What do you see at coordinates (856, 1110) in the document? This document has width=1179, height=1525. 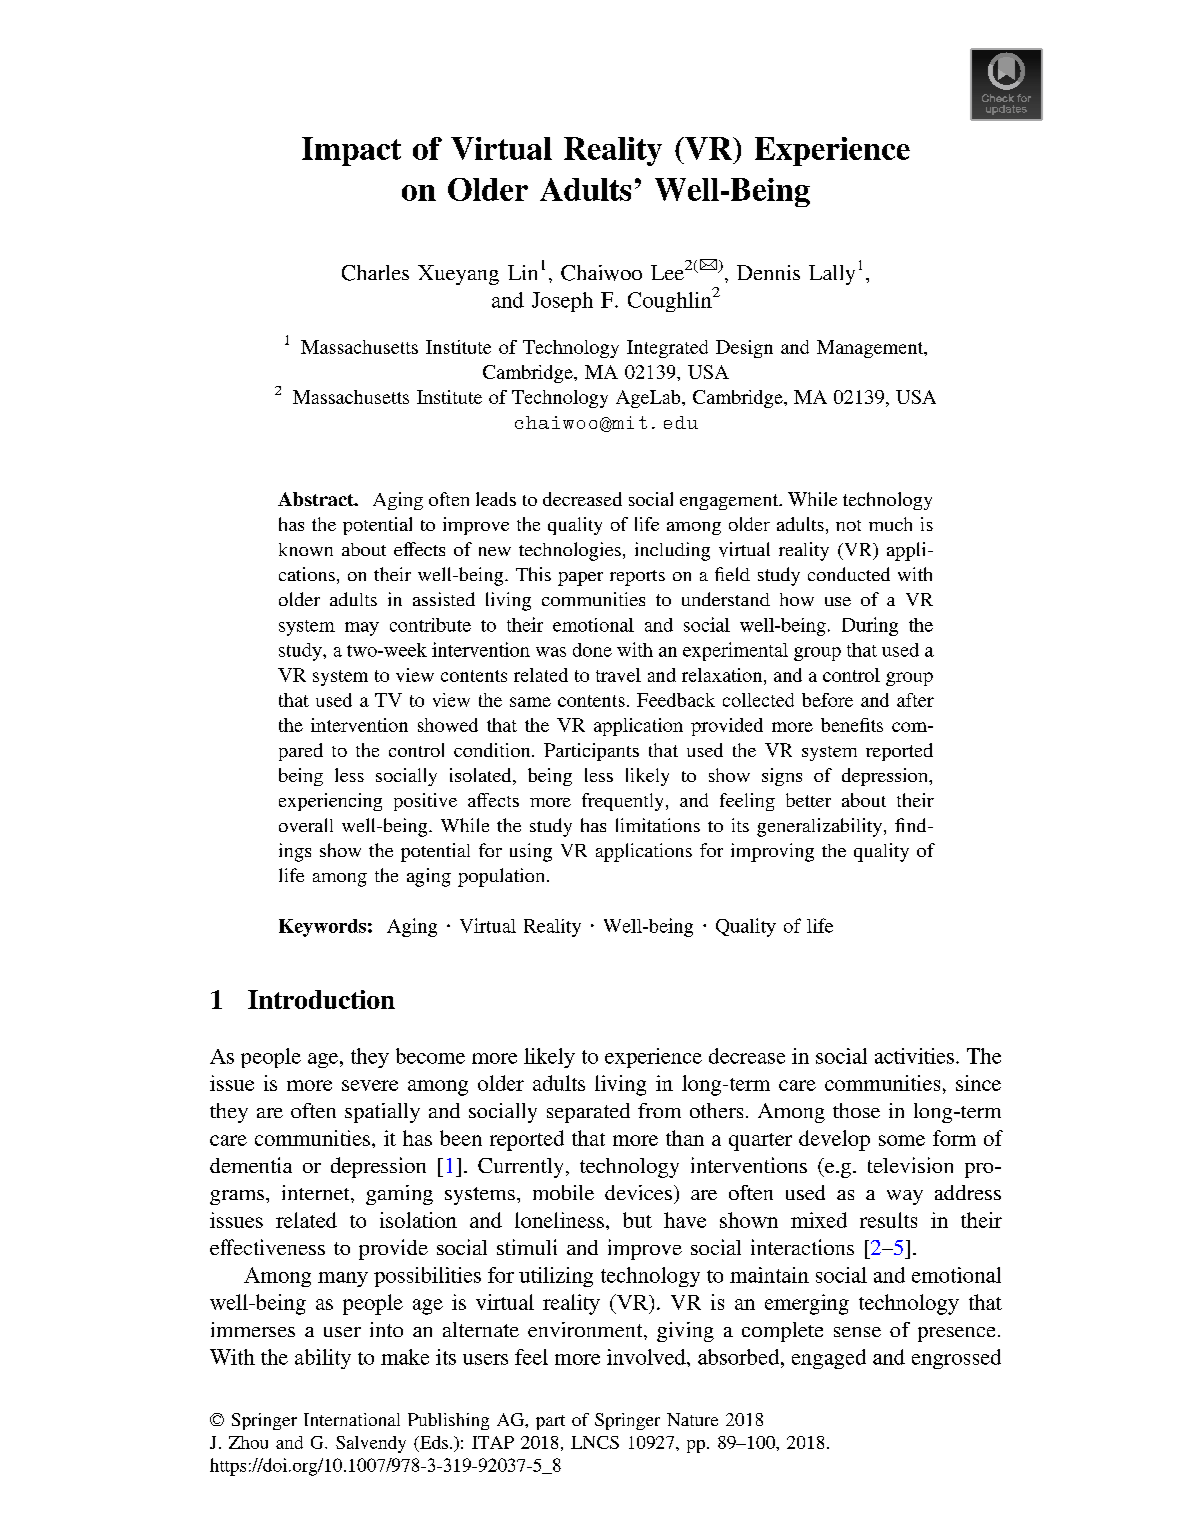 I see `those` at bounding box center [856, 1110].
